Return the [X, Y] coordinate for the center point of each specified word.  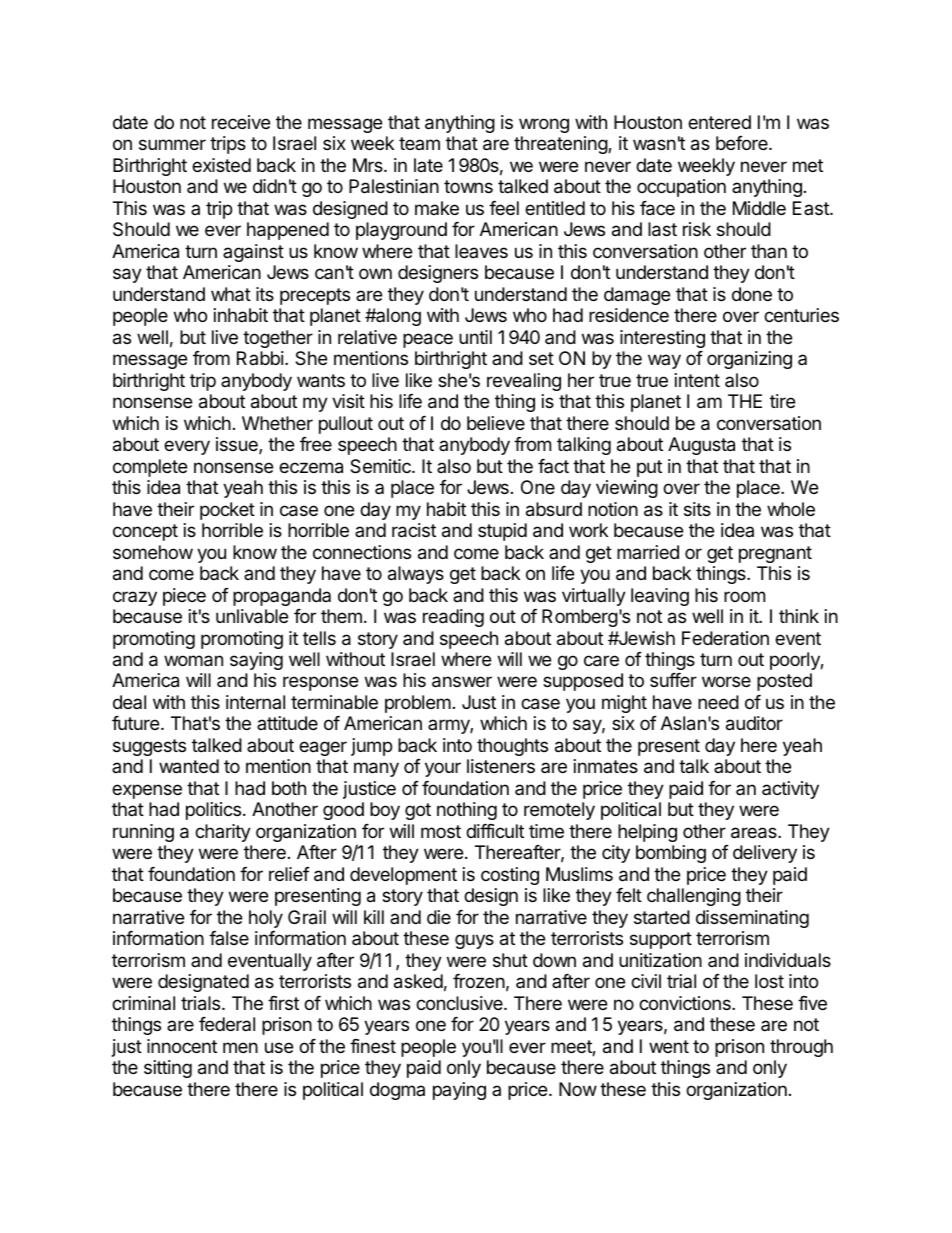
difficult [495, 831]
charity [223, 833]
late [428, 165]
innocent [182, 1046]
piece [184, 597]
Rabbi [260, 358]
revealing [524, 382]
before [743, 143]
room [744, 596]
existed [221, 165]
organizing [749, 360]
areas [755, 833]
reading [453, 618]
